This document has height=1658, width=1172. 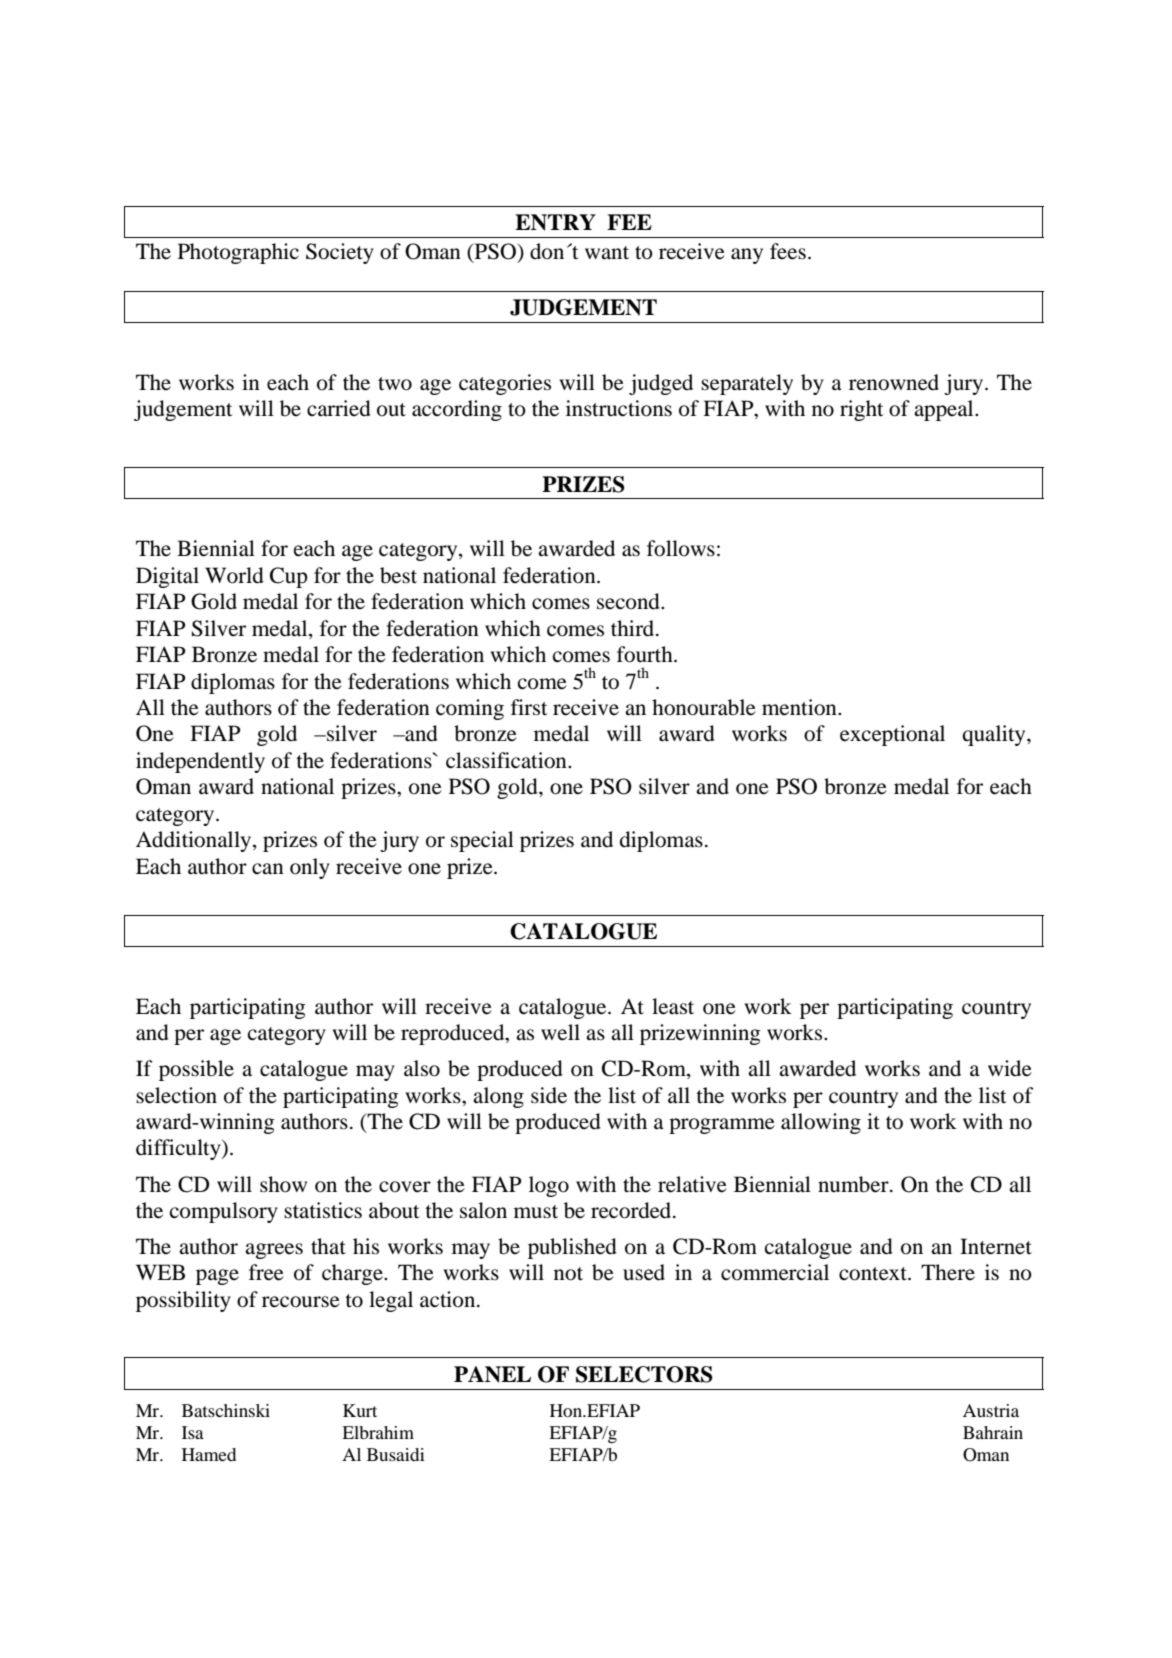 I want to click on logo, so click(x=549, y=1186).
